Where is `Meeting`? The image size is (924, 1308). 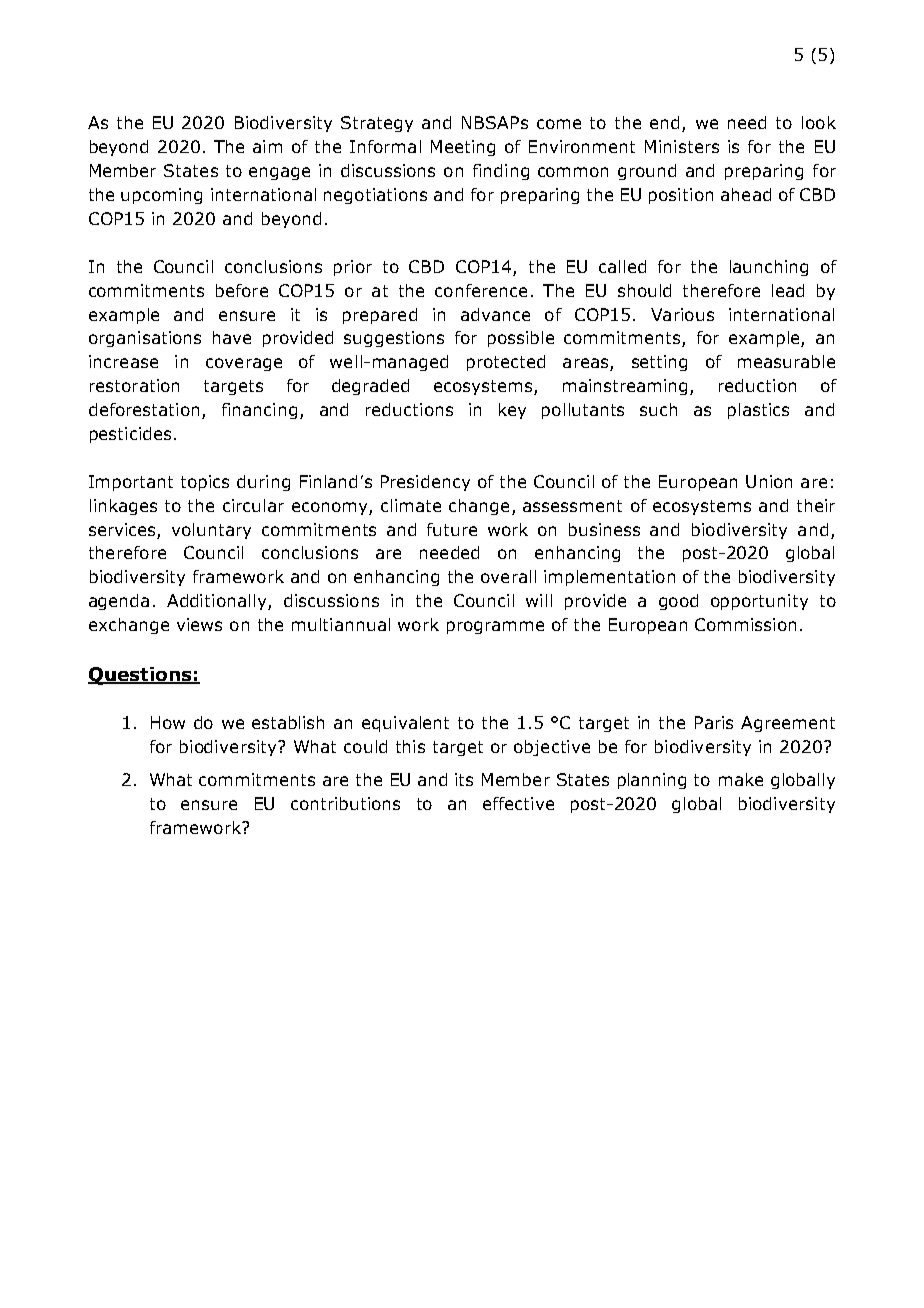
Meeting is located at coordinates (463, 148).
